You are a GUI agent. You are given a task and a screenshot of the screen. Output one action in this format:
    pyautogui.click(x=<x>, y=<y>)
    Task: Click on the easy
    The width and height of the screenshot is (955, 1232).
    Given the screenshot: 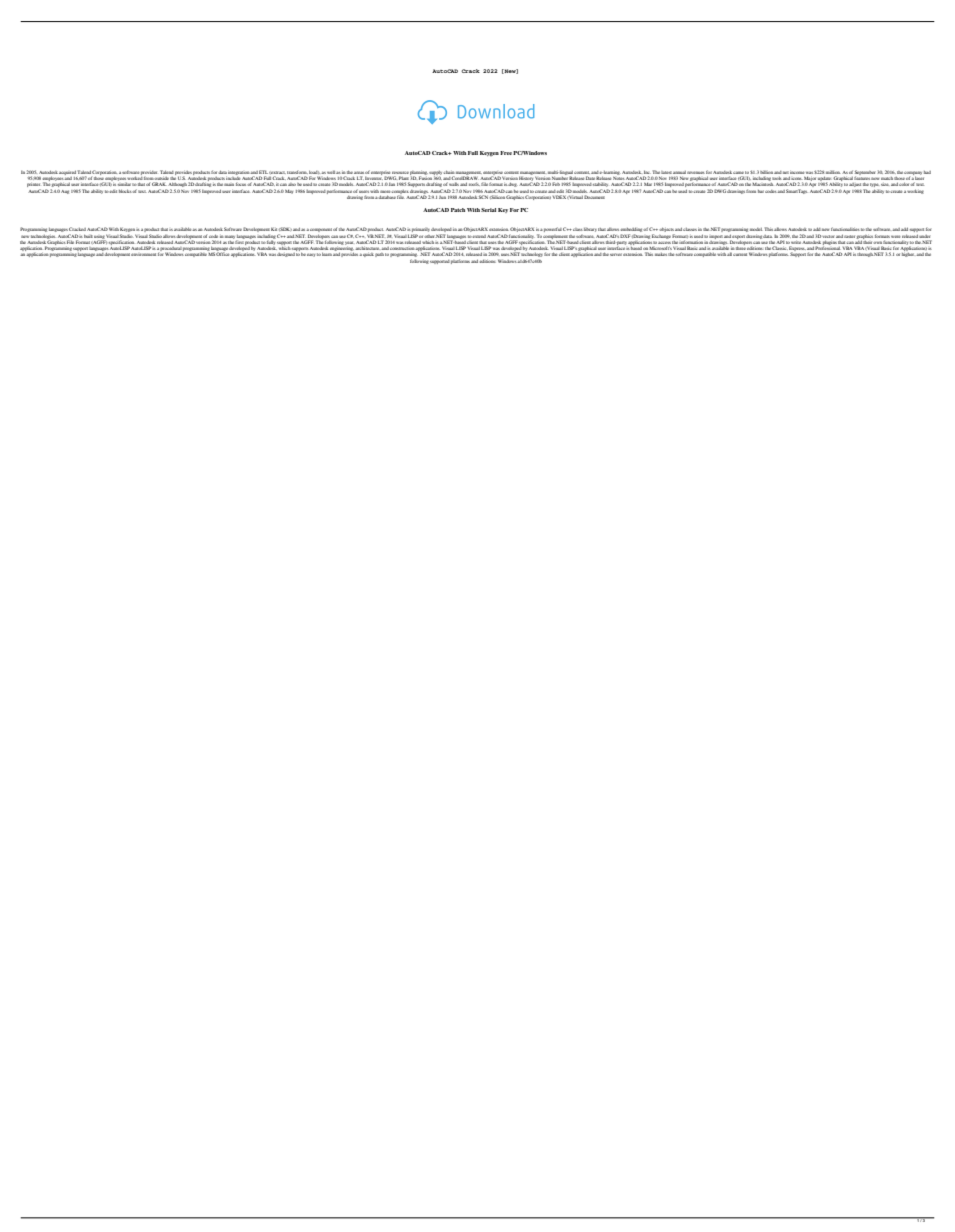 What is the action you would take?
    pyautogui.click(x=311, y=255)
